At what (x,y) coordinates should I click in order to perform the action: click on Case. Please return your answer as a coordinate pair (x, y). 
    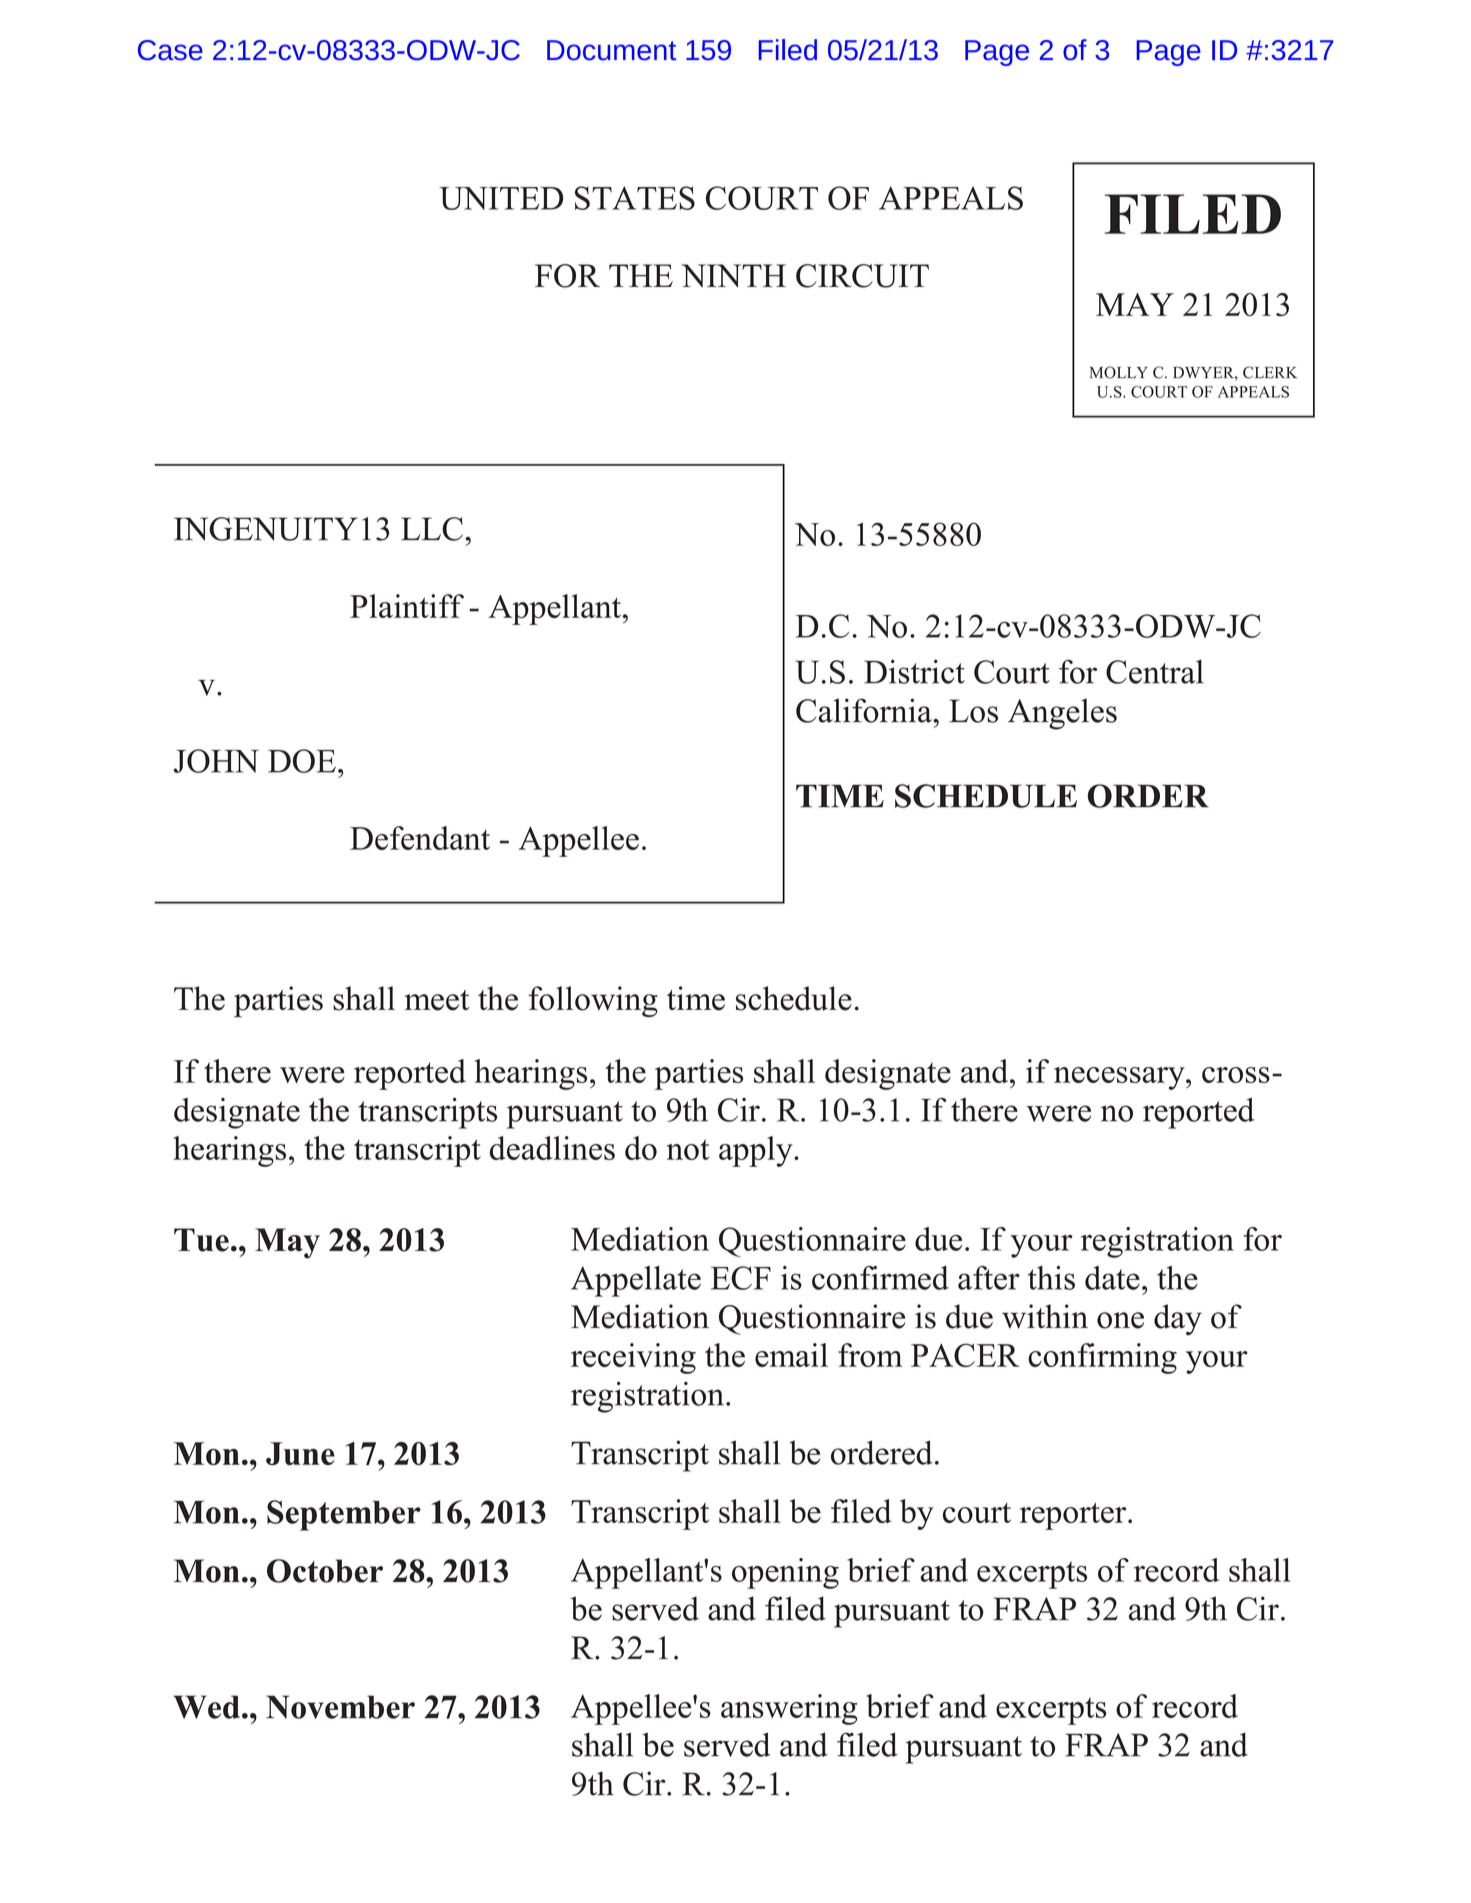
    Looking at the image, I should click on (170, 50).
